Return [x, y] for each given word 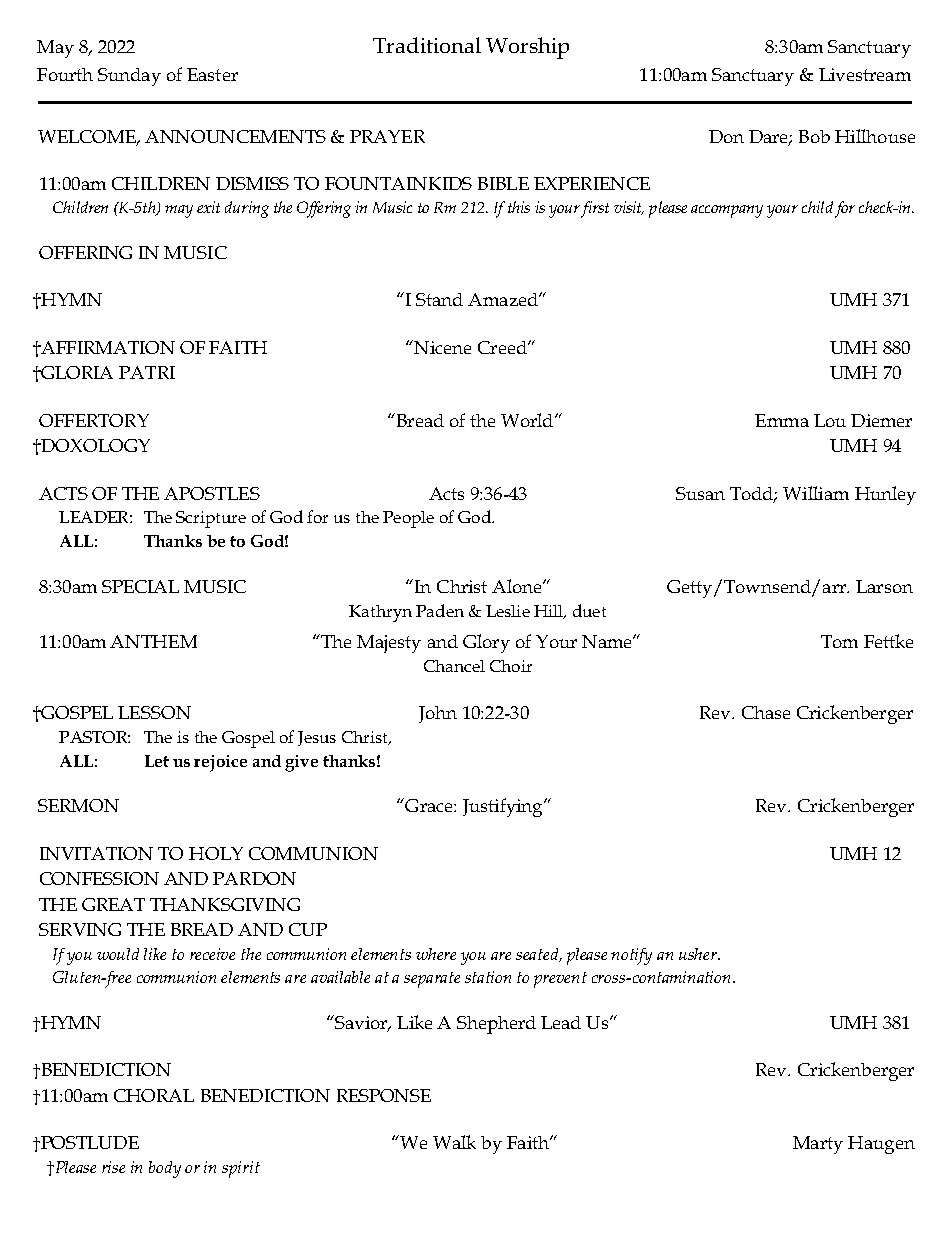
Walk [454, 1142]
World [528, 420]
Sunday [129, 77]
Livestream [865, 74]
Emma [782, 420]
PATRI [147, 372]
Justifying [504, 807]
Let [157, 761]
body [165, 1169]
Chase [766, 712]
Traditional [427, 45]
